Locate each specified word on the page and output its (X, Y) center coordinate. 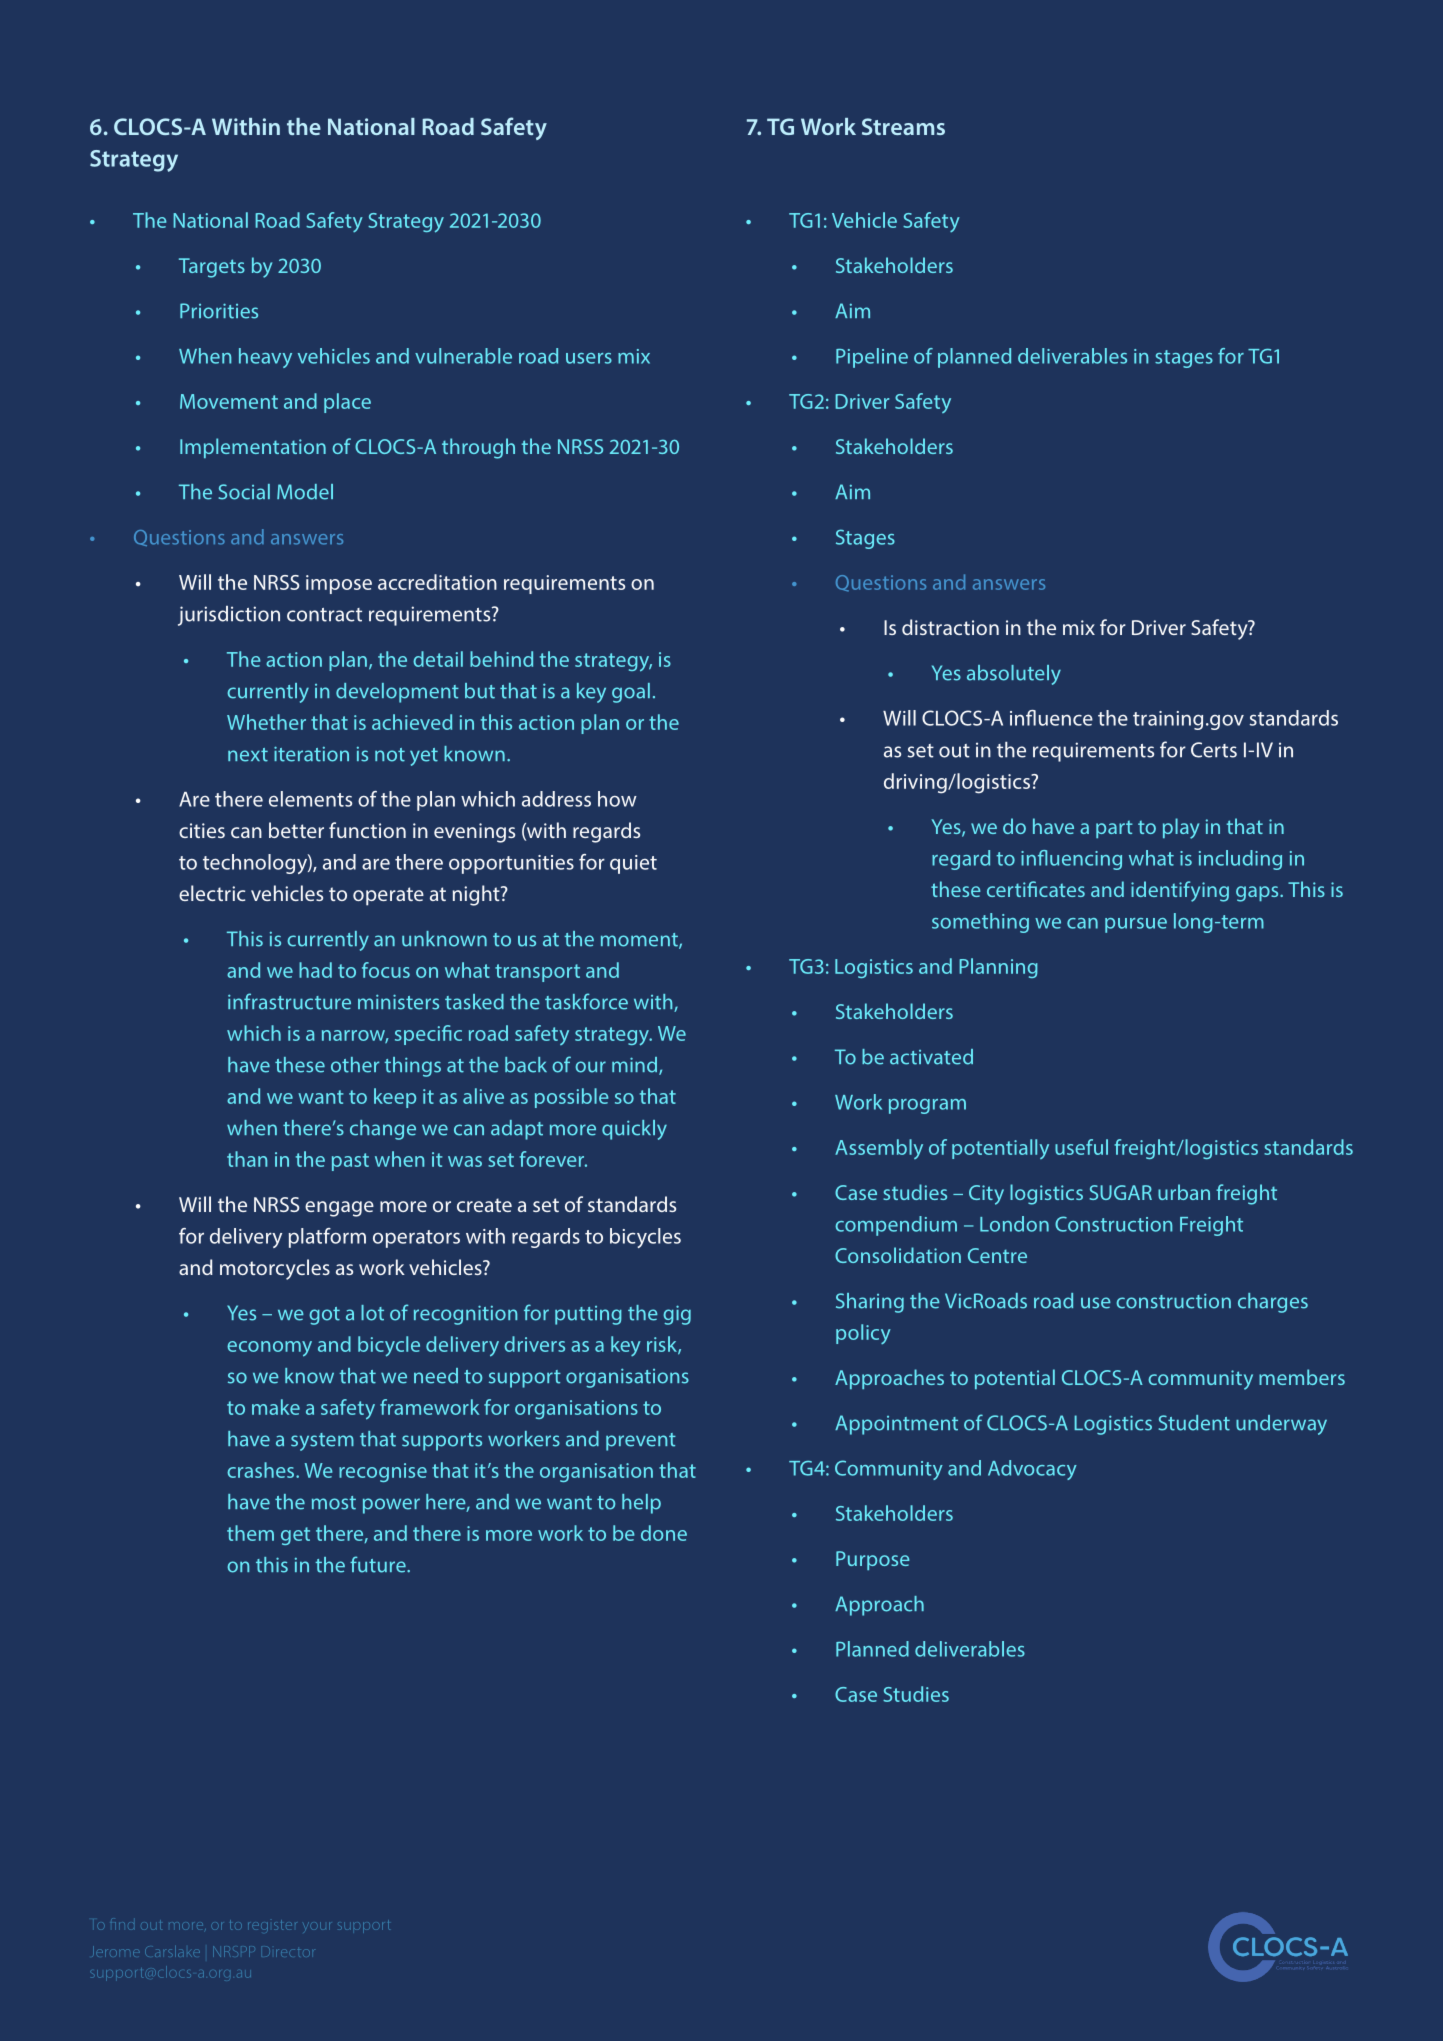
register (272, 1925)
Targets (212, 268)
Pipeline (872, 358)
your (316, 1926)
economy (269, 1349)
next (248, 755)
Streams (903, 126)
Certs (1214, 750)
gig (677, 1315)
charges (1273, 1303)
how (617, 799)
